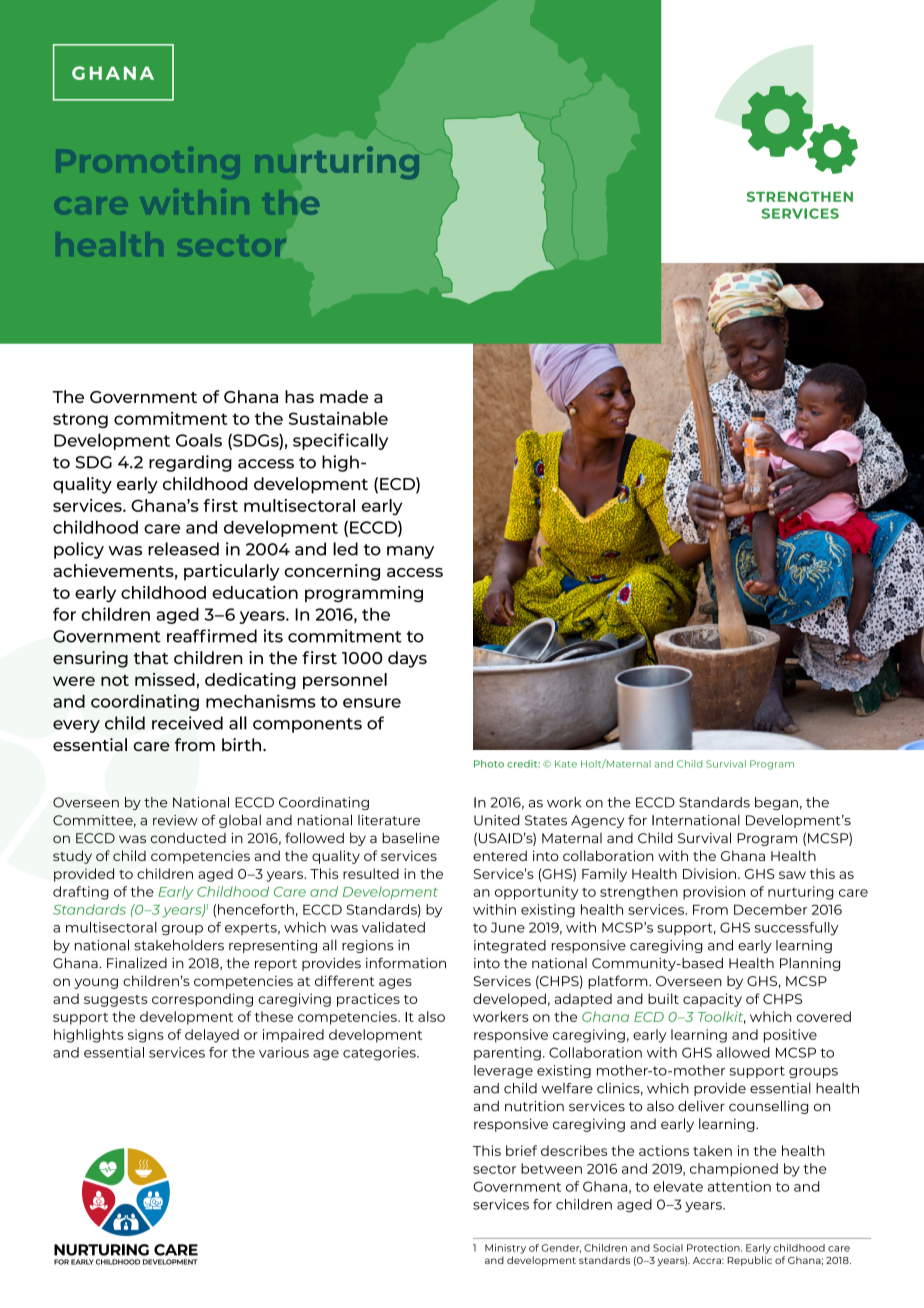  I want to click on missed, so click(165, 679).
